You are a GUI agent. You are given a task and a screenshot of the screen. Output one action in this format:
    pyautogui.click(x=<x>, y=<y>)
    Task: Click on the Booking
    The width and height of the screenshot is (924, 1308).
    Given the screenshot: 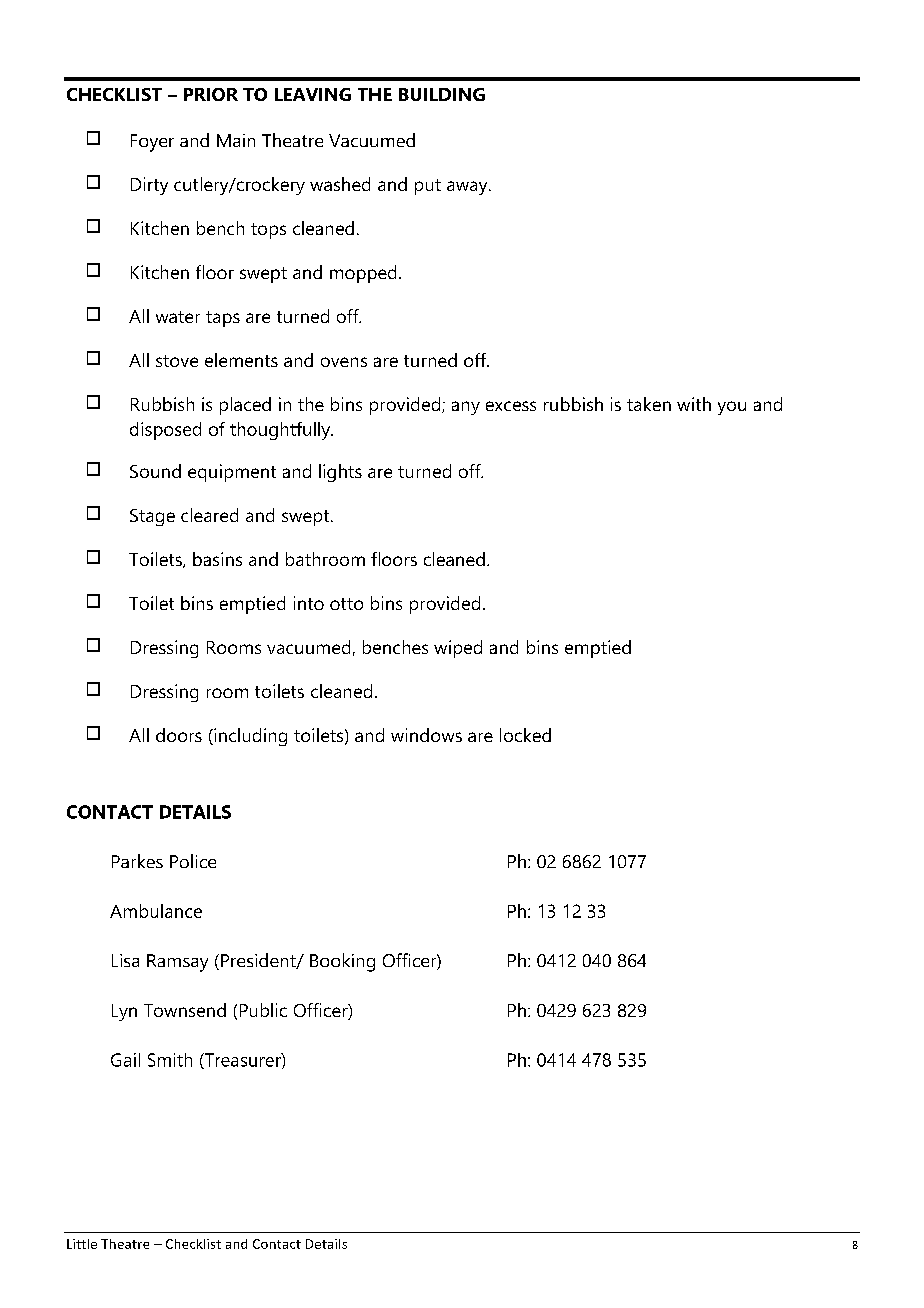 What is the action you would take?
    pyautogui.click(x=342, y=962)
